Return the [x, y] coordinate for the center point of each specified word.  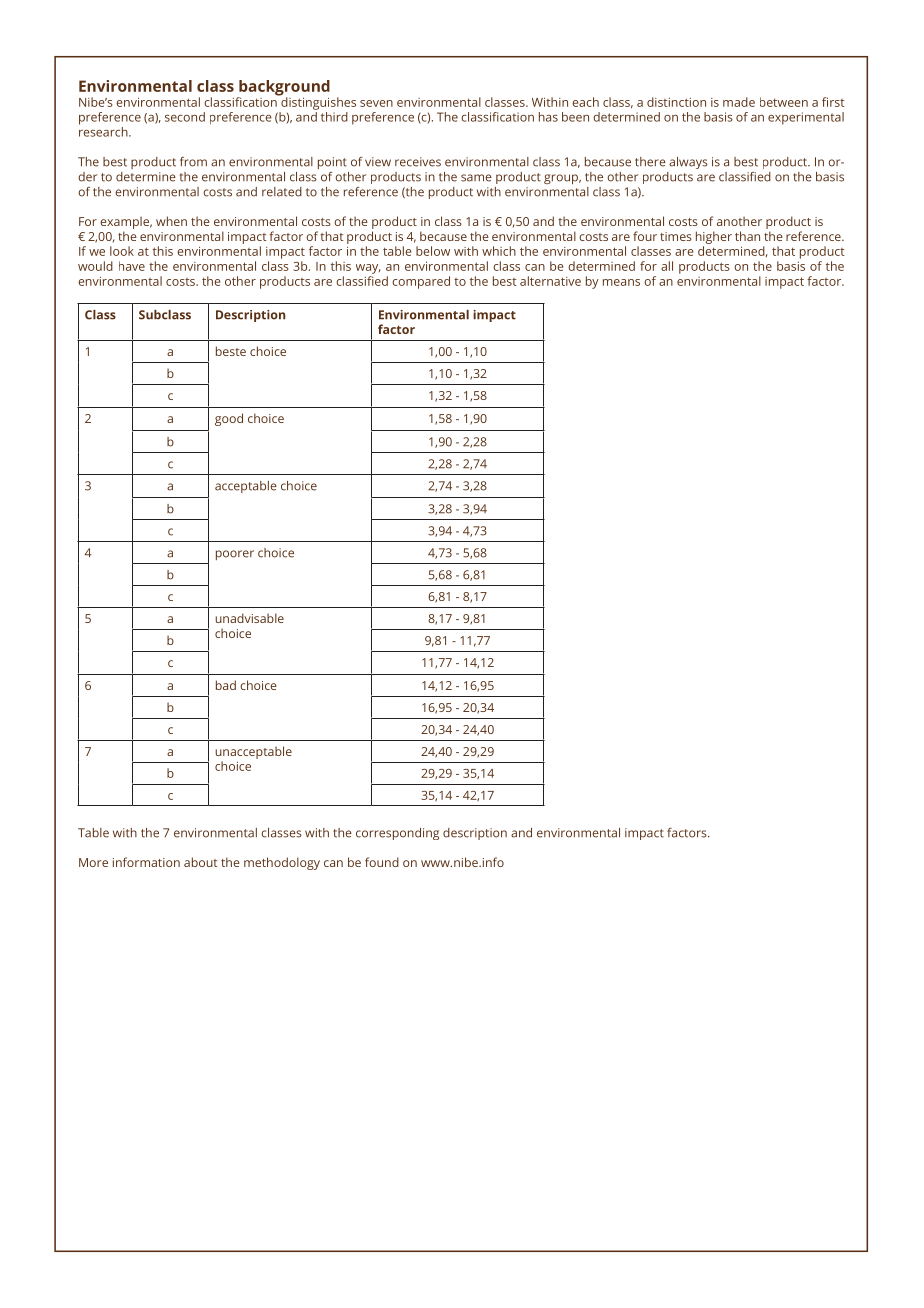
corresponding [397, 834]
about [201, 862]
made [739, 102]
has [548, 117]
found [382, 862]
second [185, 117]
